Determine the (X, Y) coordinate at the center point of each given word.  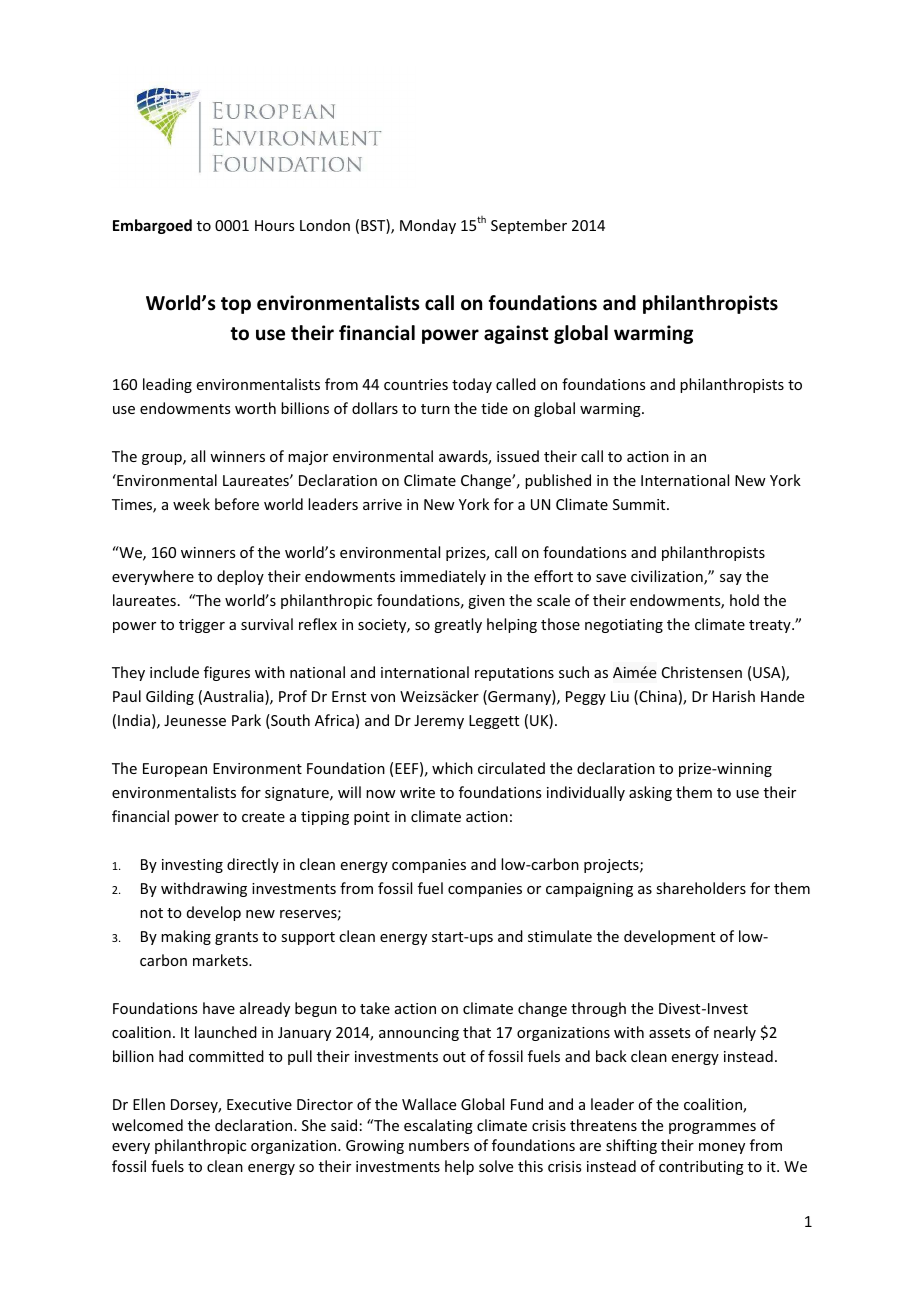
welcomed (147, 1125)
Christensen (702, 672)
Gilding (170, 697)
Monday (428, 226)
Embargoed (152, 226)
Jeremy (439, 722)
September (529, 226)
